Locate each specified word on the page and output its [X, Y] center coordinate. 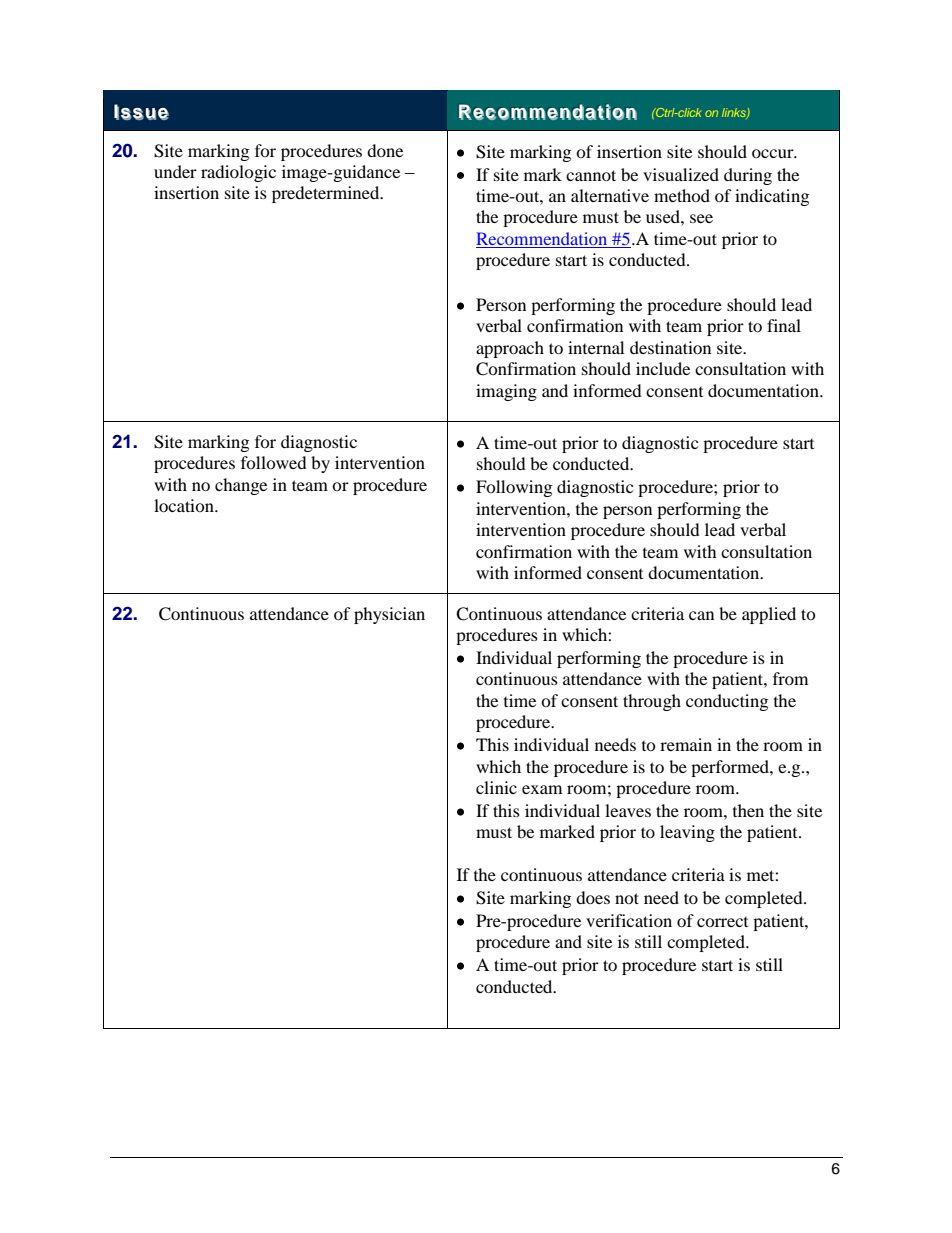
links [735, 113]
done [385, 150]
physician [389, 615]
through [652, 702]
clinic [496, 787]
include [663, 368]
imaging [506, 392]
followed [274, 462]
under [175, 171]
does [593, 897]
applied [769, 615]
